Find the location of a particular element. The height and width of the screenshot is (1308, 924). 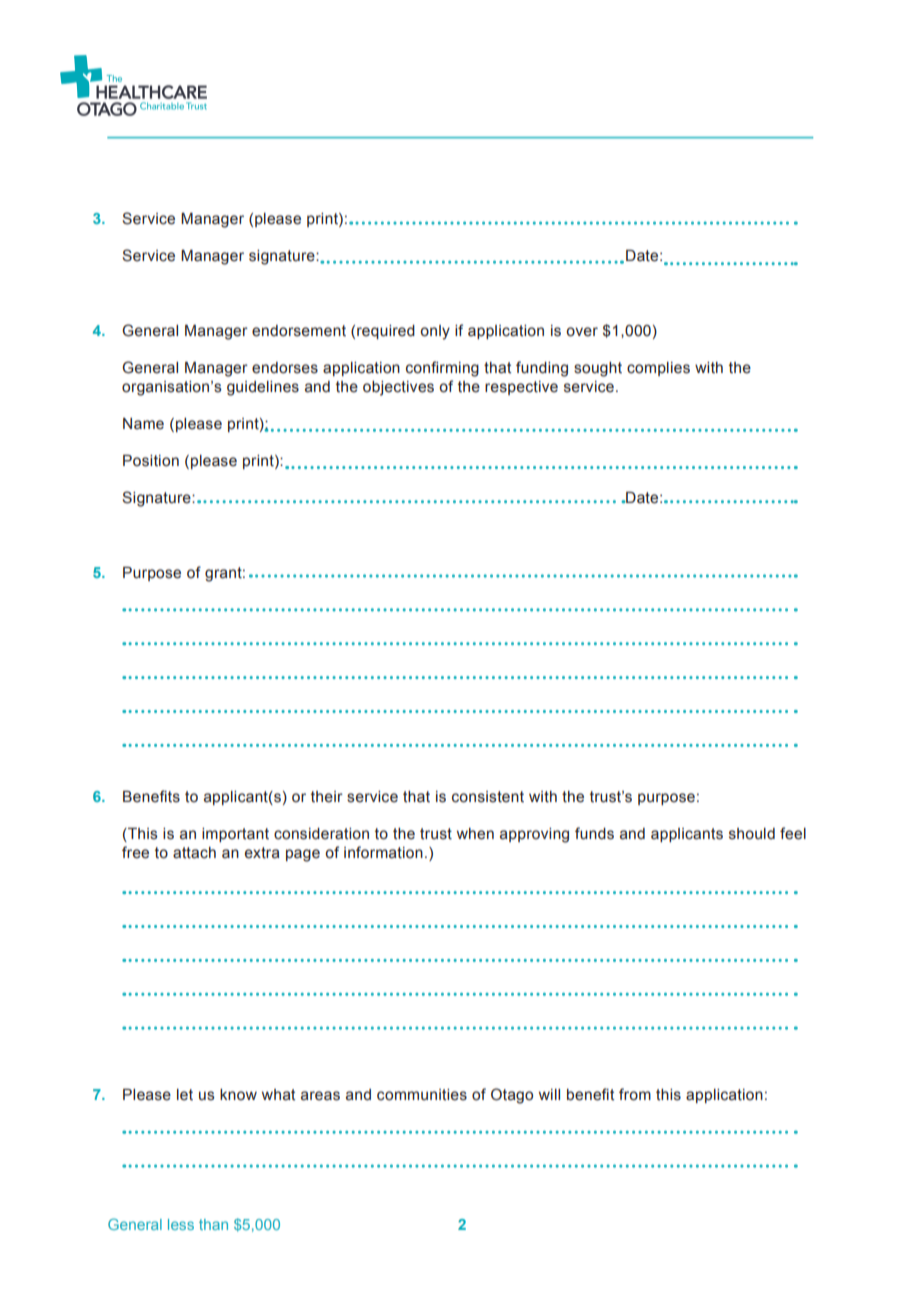

Position is located at coordinates (151, 461).
